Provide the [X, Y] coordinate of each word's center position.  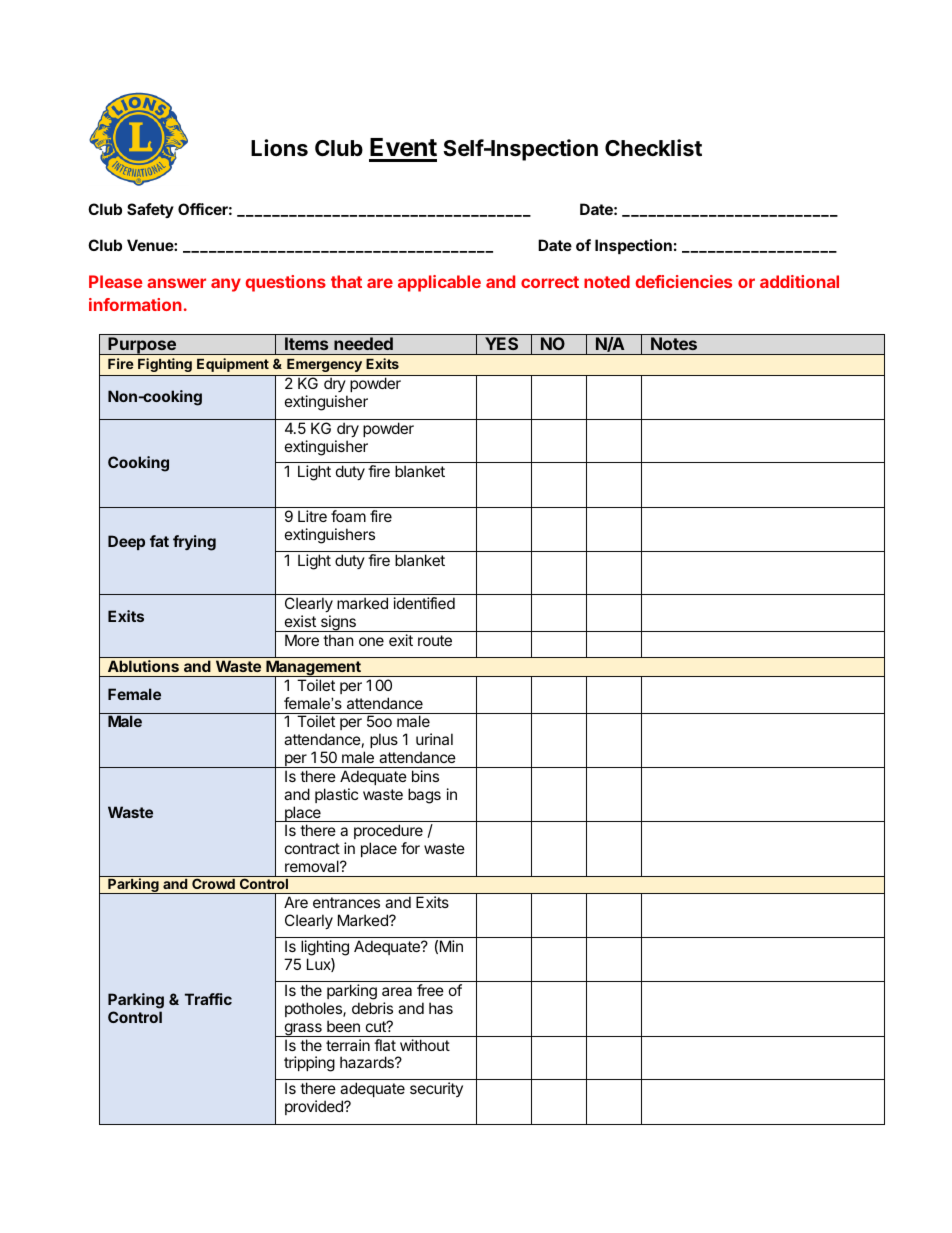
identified [424, 603]
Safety [150, 210]
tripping [309, 1064]
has [441, 1008]
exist [300, 621]
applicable [439, 283]
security [436, 1089]
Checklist [653, 148]
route [435, 640]
